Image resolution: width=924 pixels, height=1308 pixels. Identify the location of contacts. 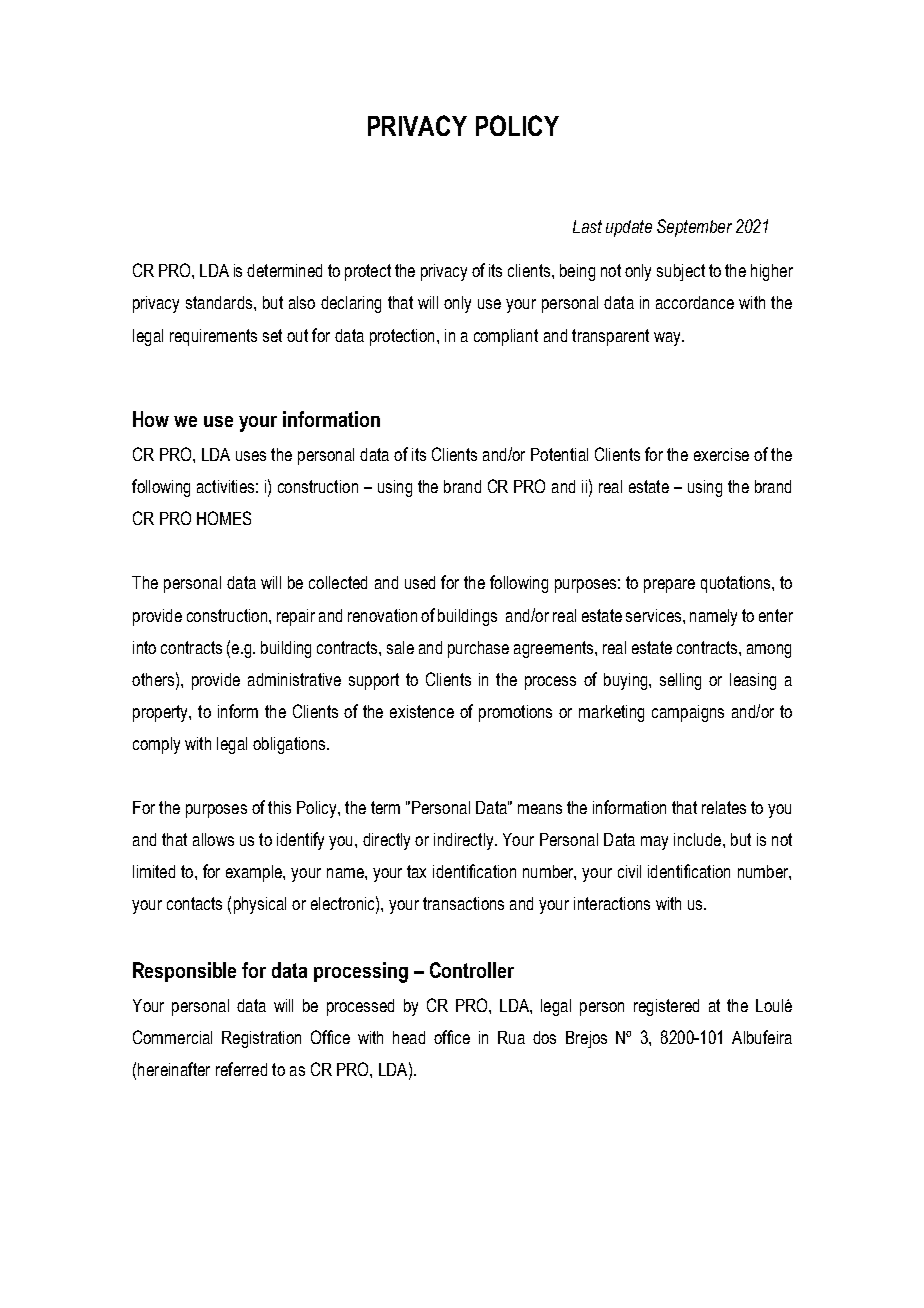
(194, 903).
